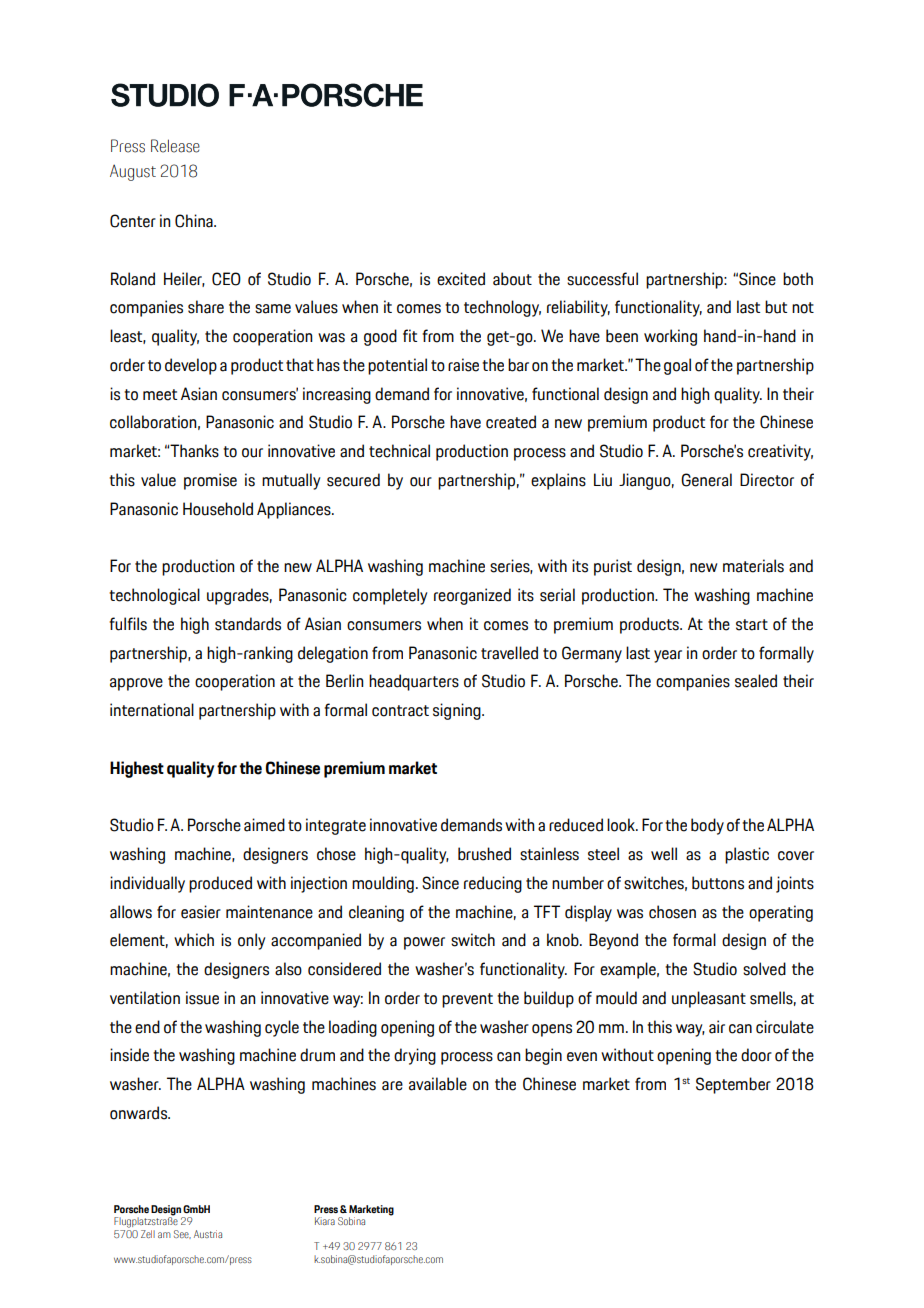 The image size is (924, 1308). What do you see at coordinates (152, 710) in the page?
I see `international` at bounding box center [152, 710].
